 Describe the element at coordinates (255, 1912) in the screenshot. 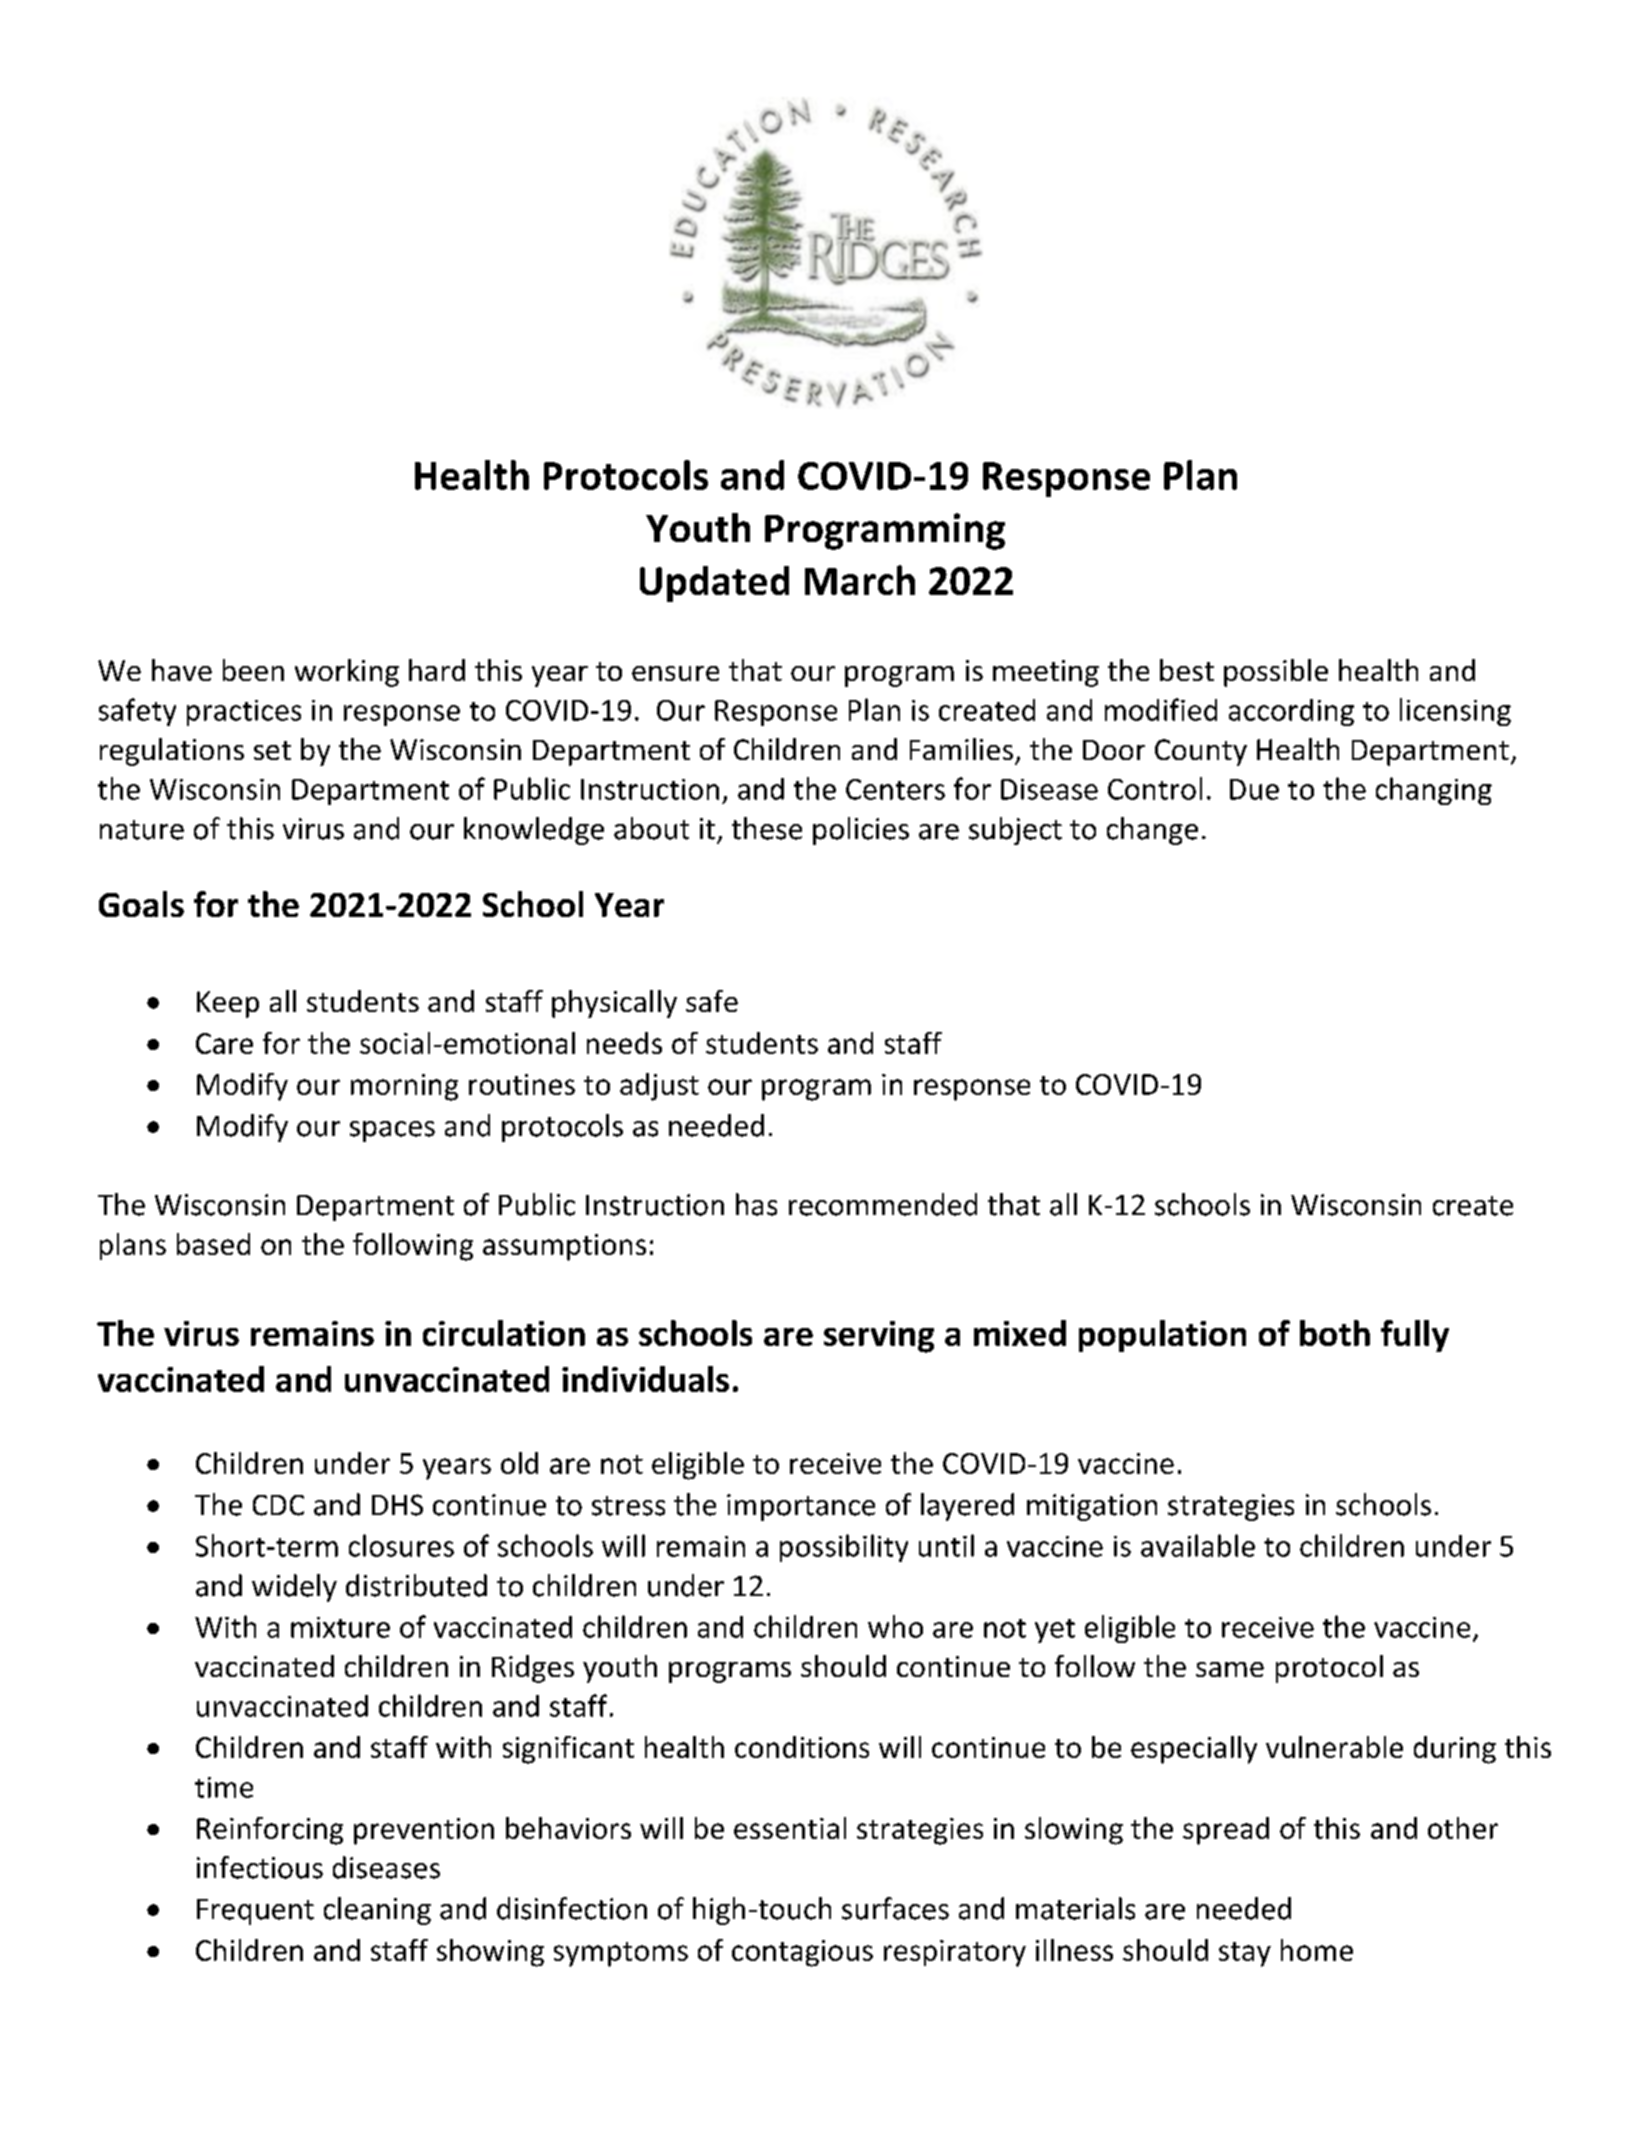

I see `Frequent` at that location.
